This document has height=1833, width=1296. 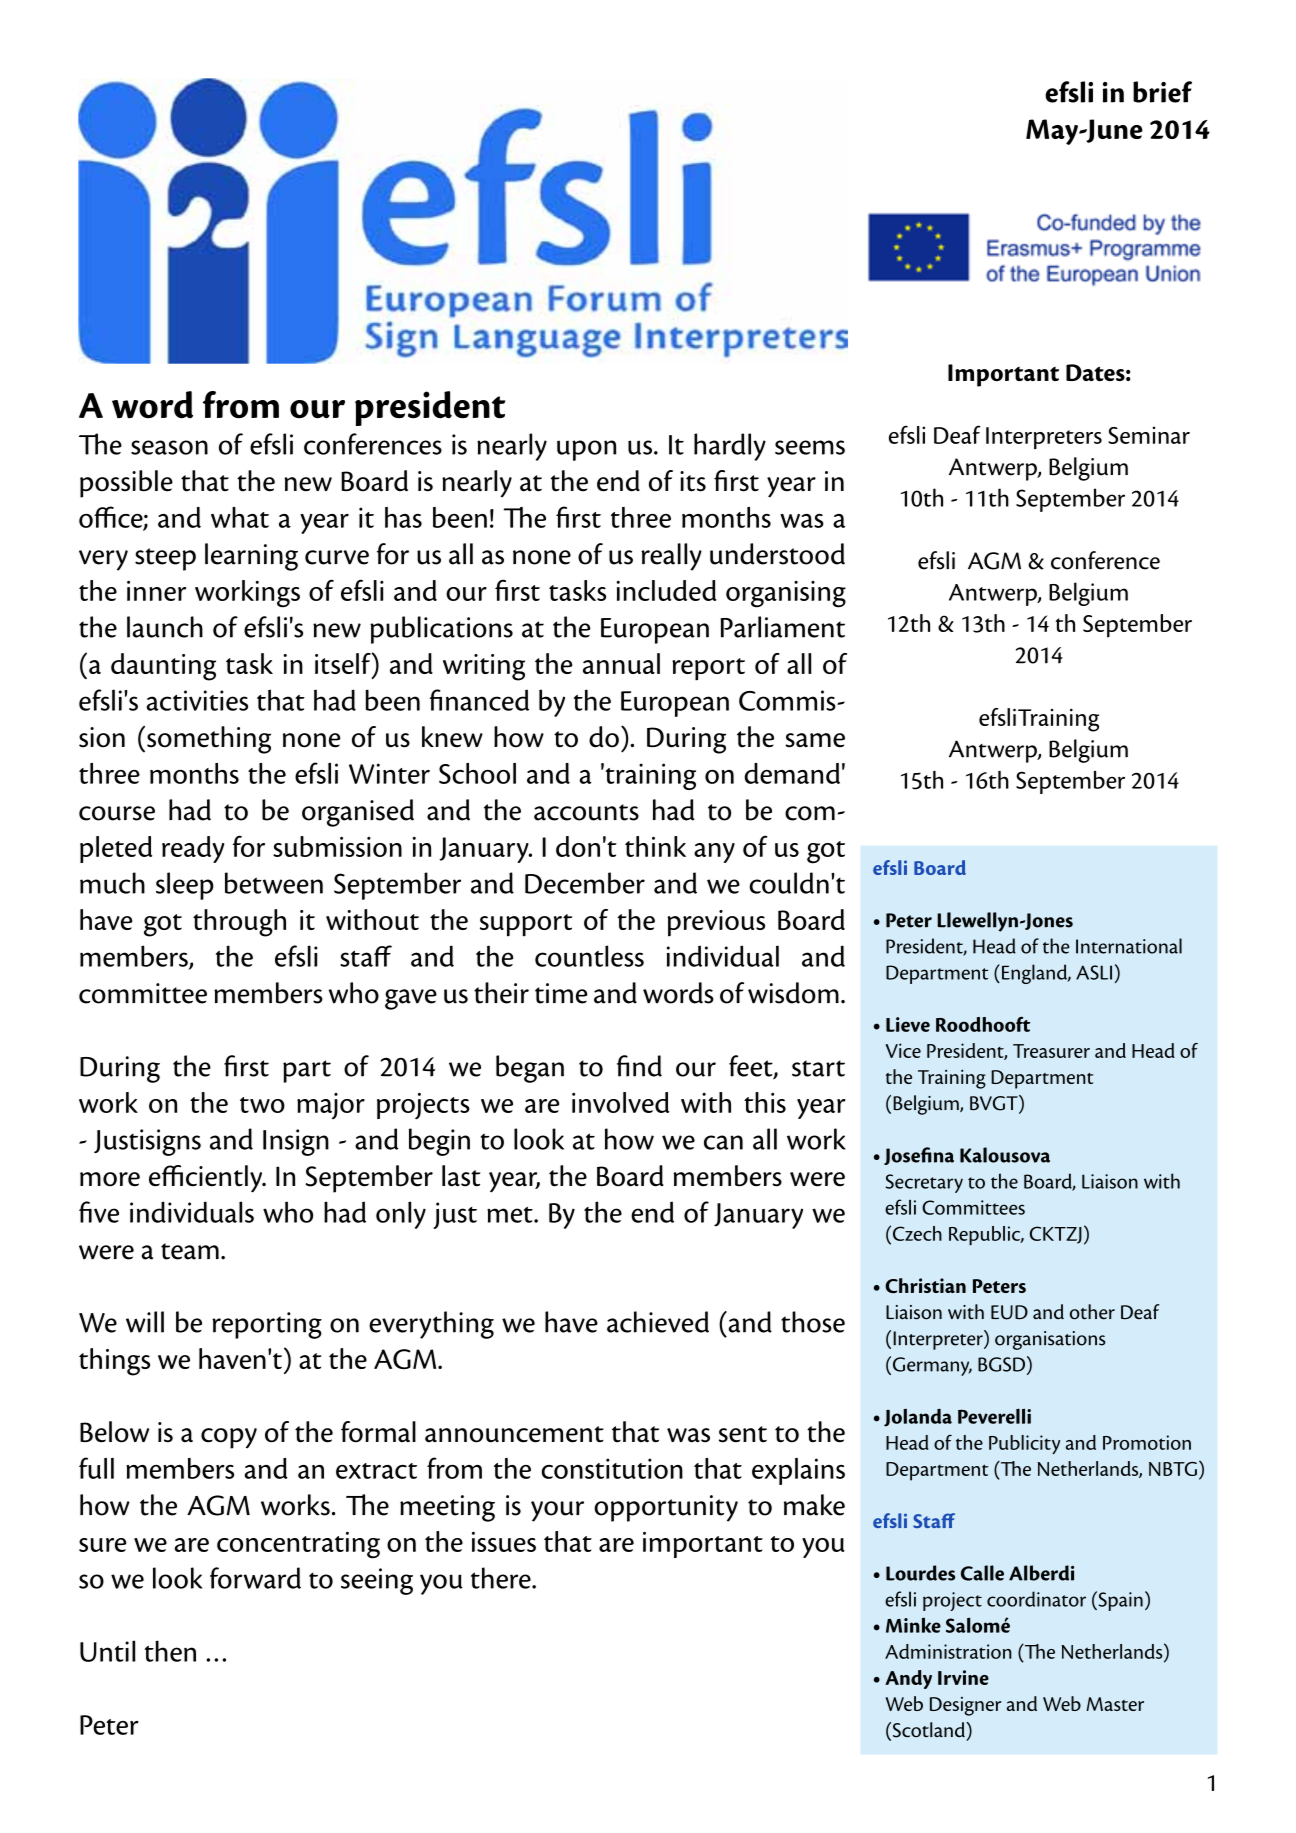 I want to click on annual, so click(x=621, y=663).
